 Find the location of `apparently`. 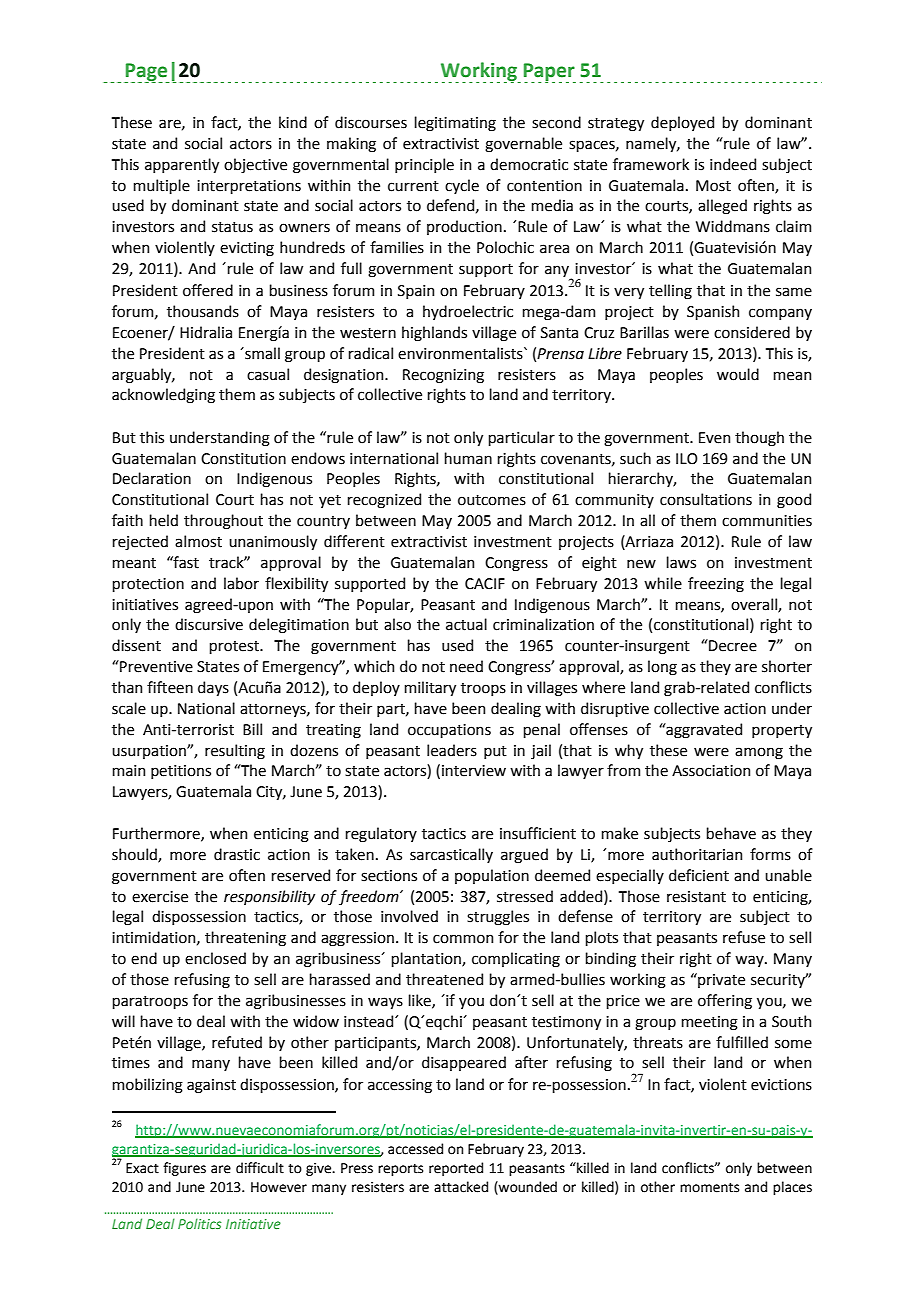

apparently is located at coordinates (182, 165).
